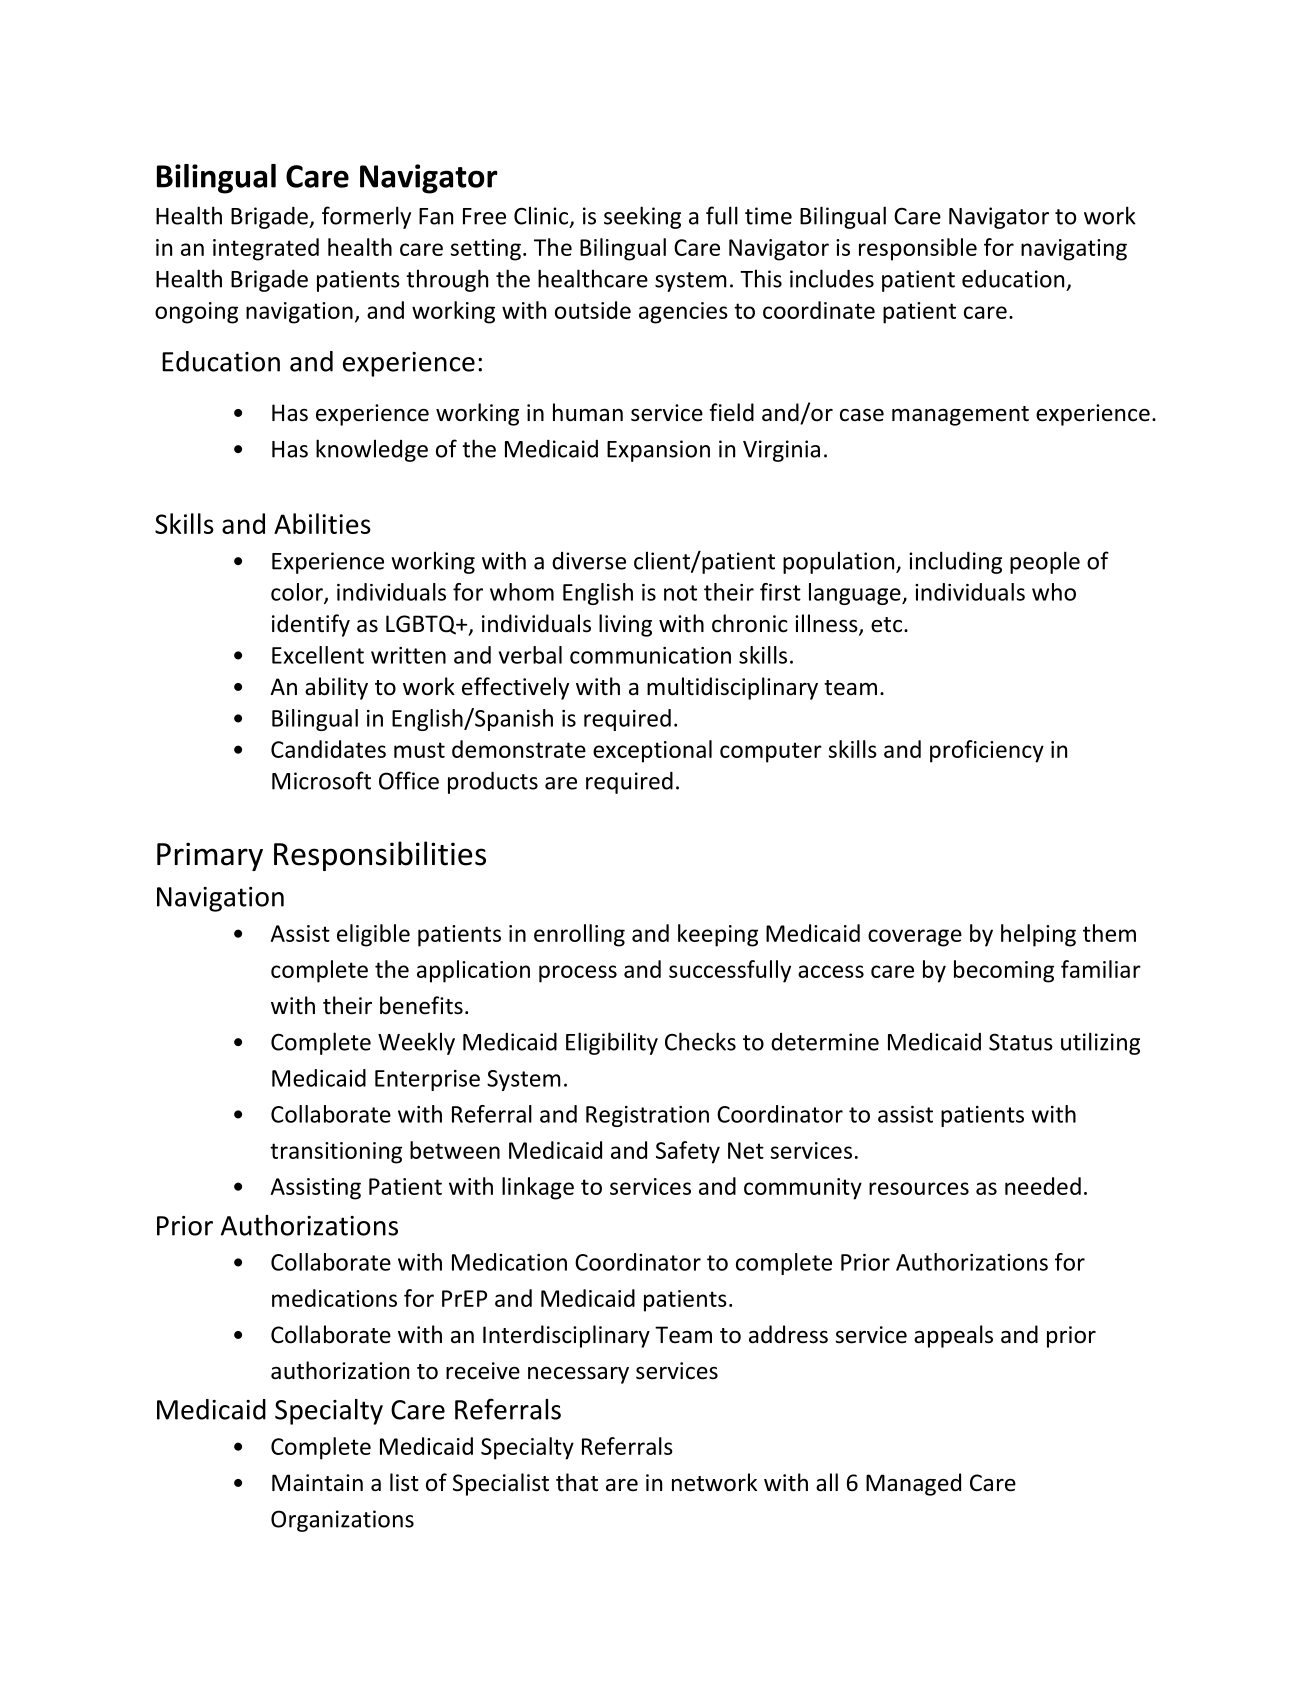  Describe the element at coordinates (266, 249) in the screenshot. I see `integrated` at that location.
